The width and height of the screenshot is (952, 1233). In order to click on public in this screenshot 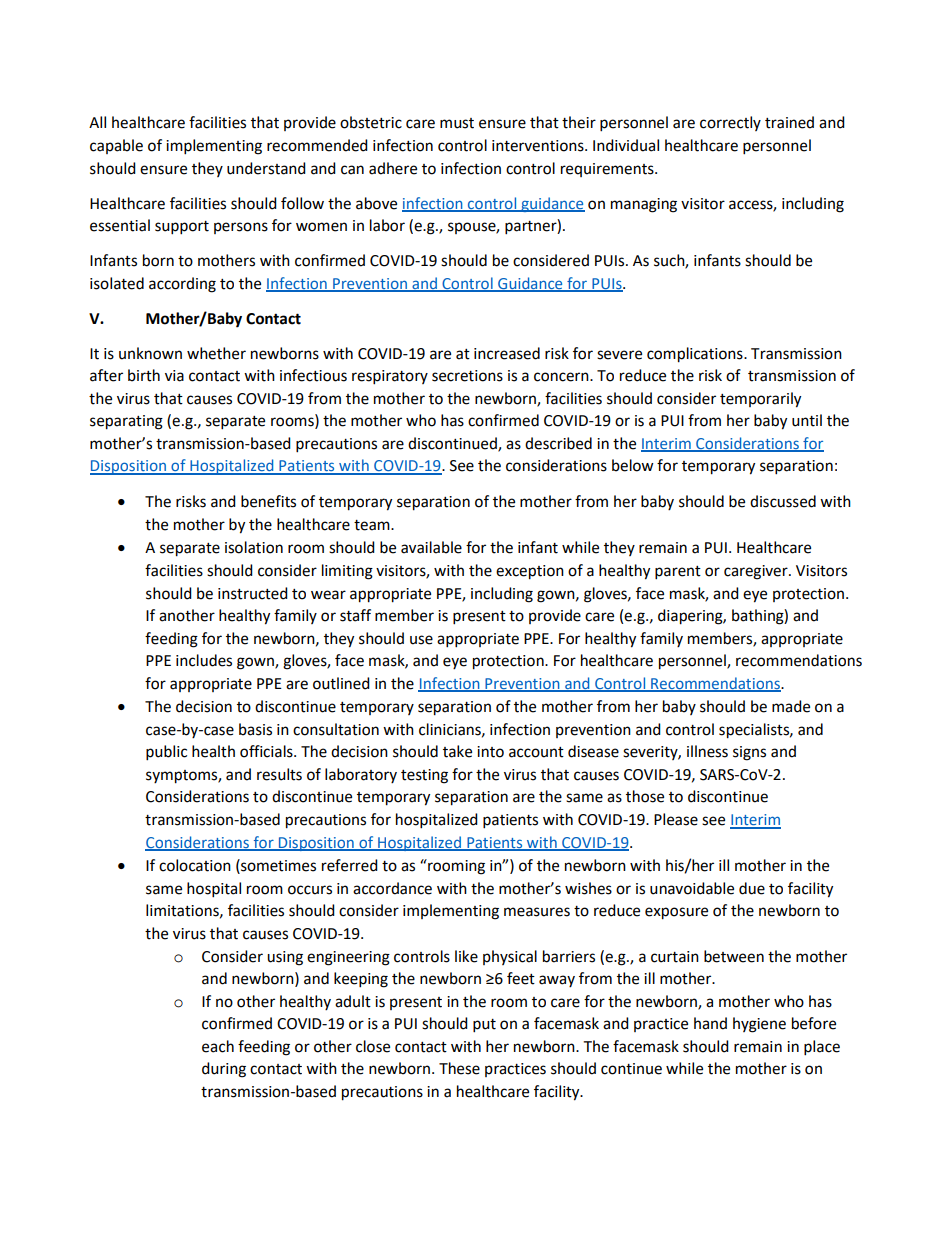, I will do `click(166, 753)`.
